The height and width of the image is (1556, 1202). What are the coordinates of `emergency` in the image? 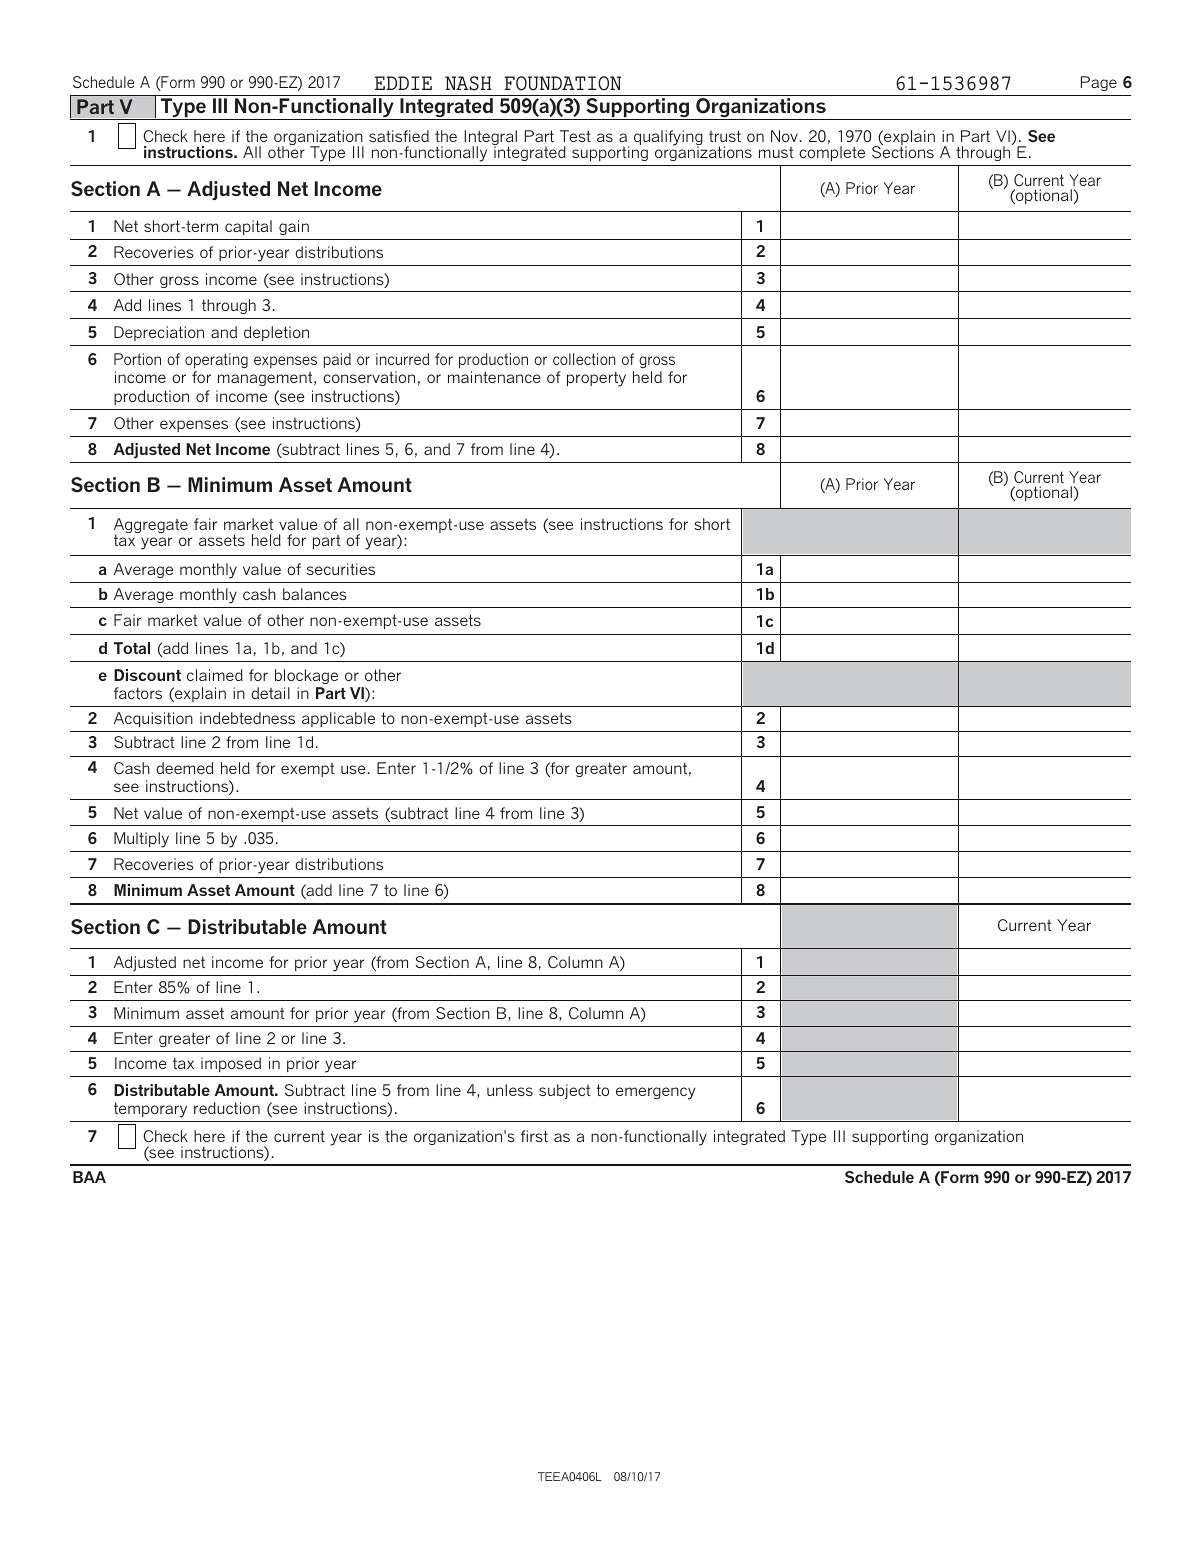 It's located at (655, 1093).
